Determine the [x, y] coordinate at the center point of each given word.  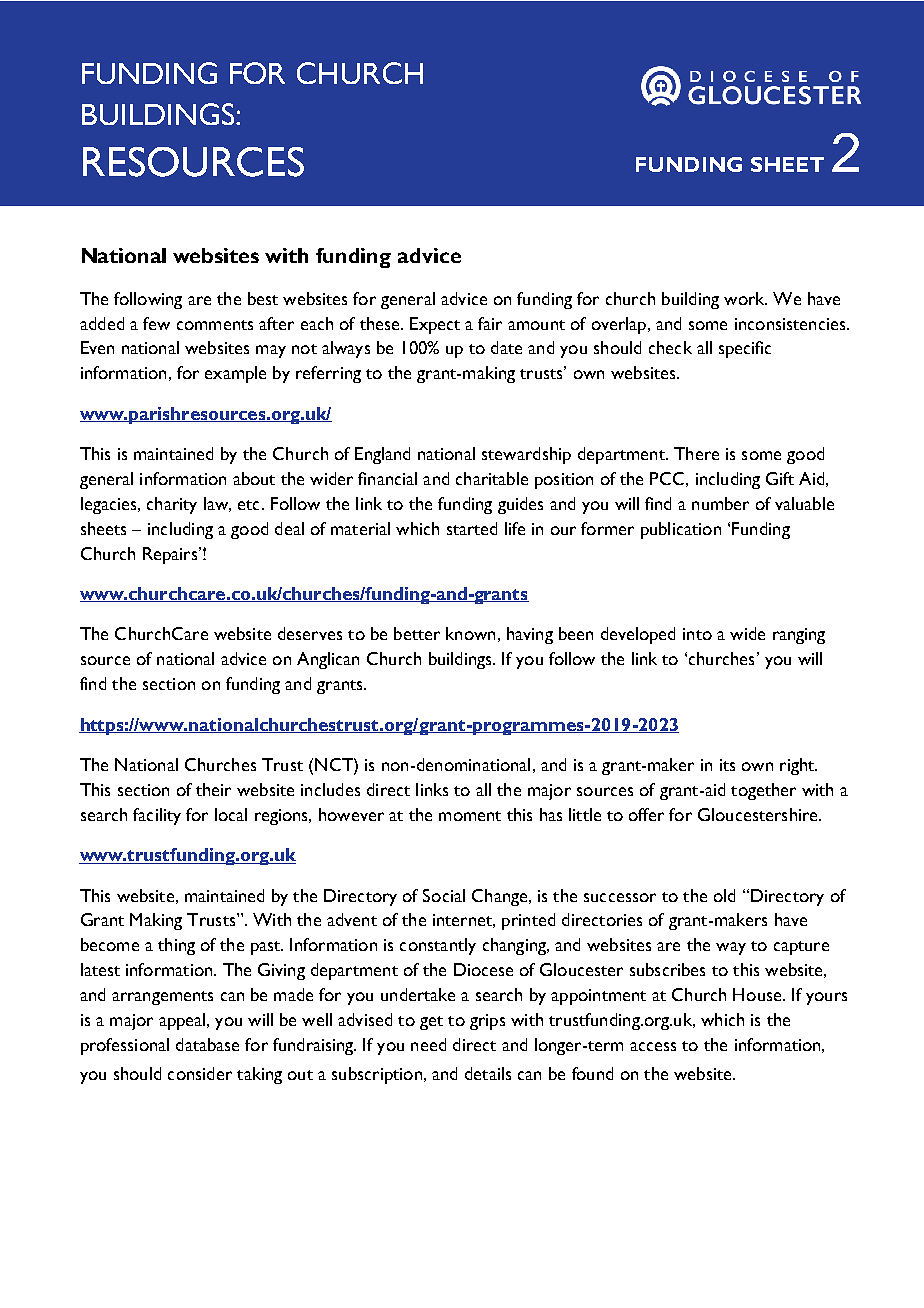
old [724, 895]
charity [172, 505]
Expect [435, 325]
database [207, 1044]
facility [157, 816]
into [697, 634]
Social [444, 895]
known [470, 633]
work [745, 298]
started [472, 528]
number [720, 503]
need [428, 1044]
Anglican [328, 660]
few [156, 323]
